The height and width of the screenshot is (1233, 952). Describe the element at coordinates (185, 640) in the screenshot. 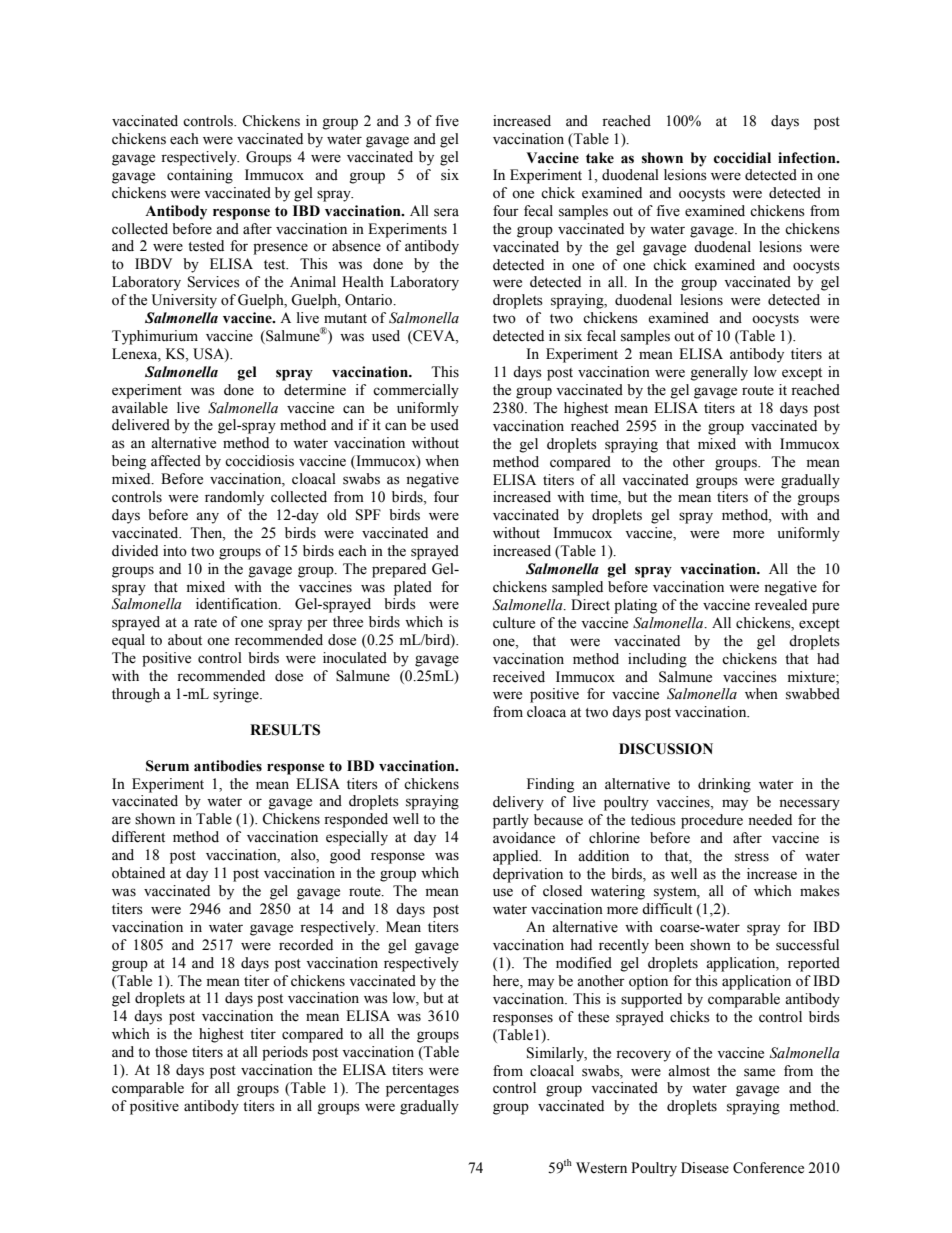

I see `about` at that location.
